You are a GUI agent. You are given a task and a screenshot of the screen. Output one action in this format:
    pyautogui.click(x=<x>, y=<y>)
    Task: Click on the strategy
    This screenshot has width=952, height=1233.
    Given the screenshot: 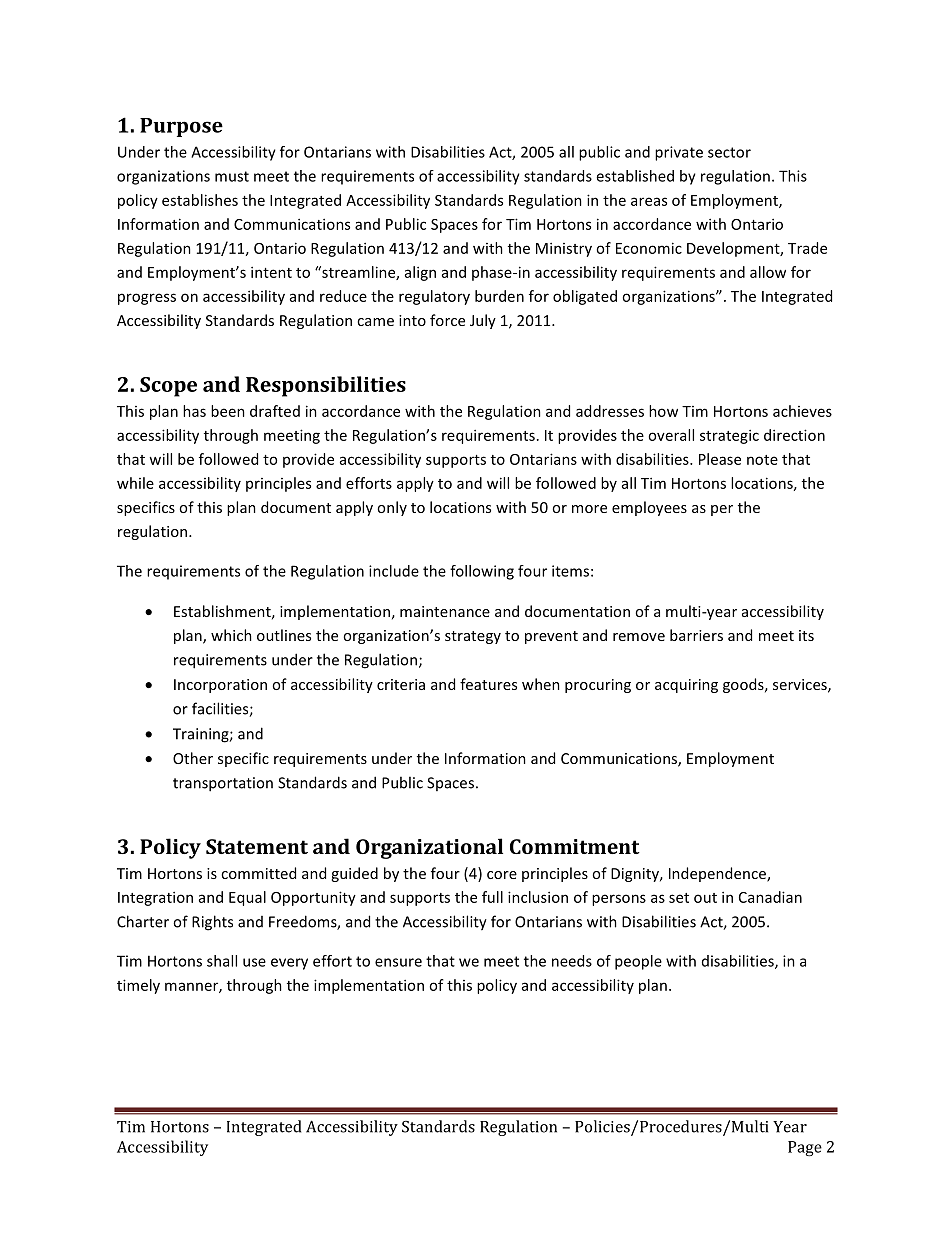 What is the action you would take?
    pyautogui.click(x=473, y=637)
